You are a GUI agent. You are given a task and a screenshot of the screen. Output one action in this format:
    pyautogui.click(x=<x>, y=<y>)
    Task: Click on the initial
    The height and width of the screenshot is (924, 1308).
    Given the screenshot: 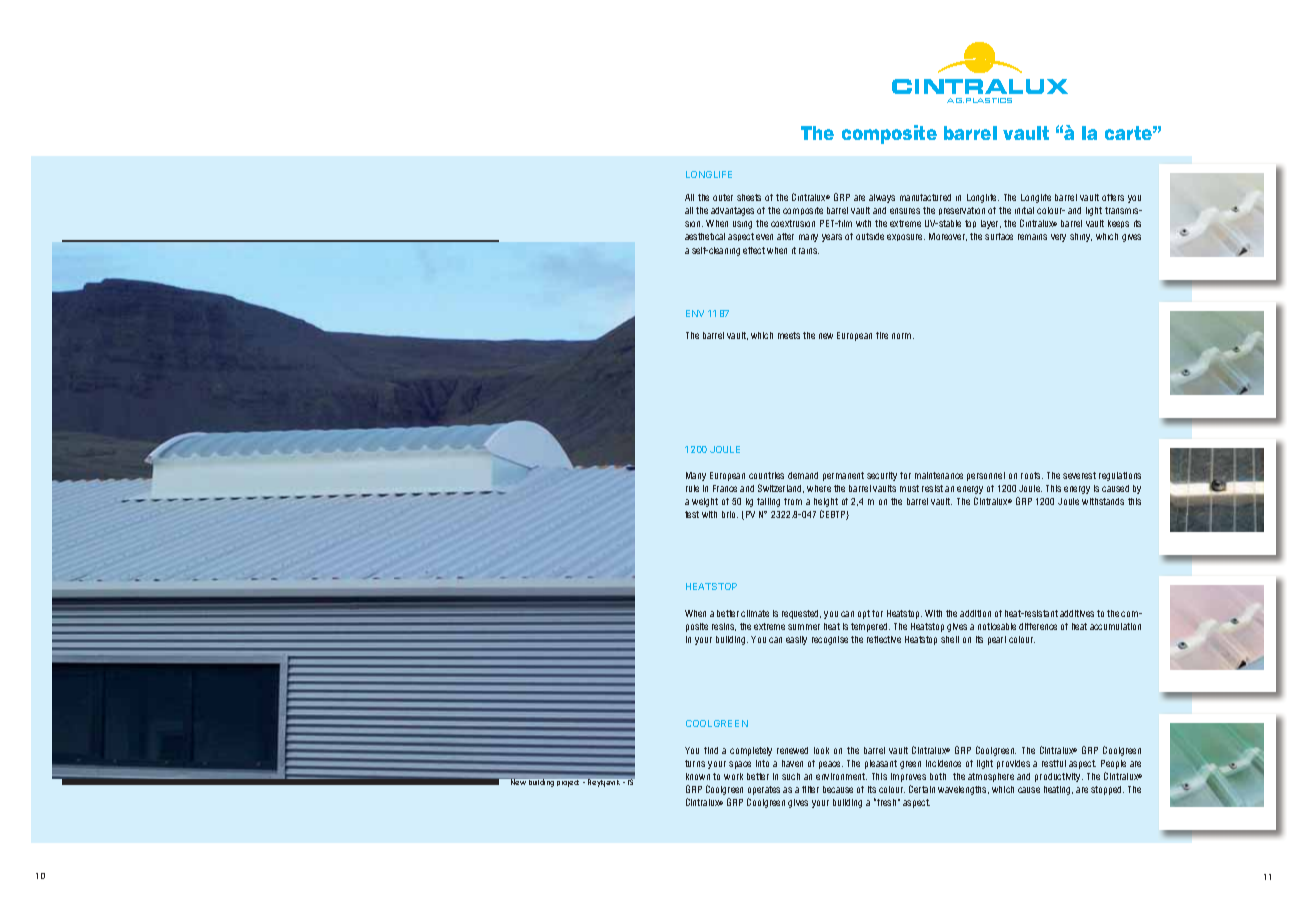 What is the action you would take?
    pyautogui.click(x=1024, y=210)
